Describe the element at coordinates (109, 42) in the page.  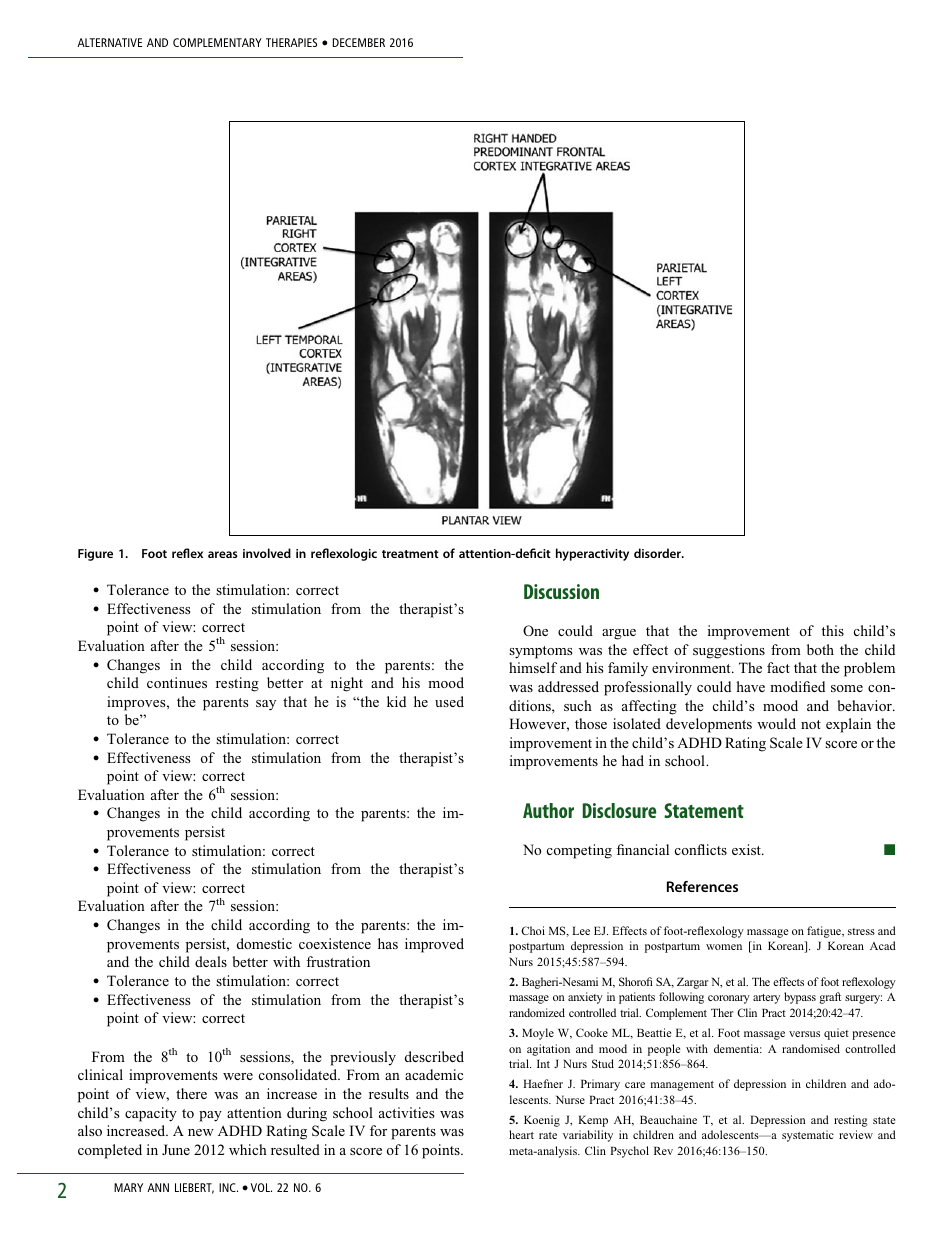
I see `ALTERNATIVE` at that location.
